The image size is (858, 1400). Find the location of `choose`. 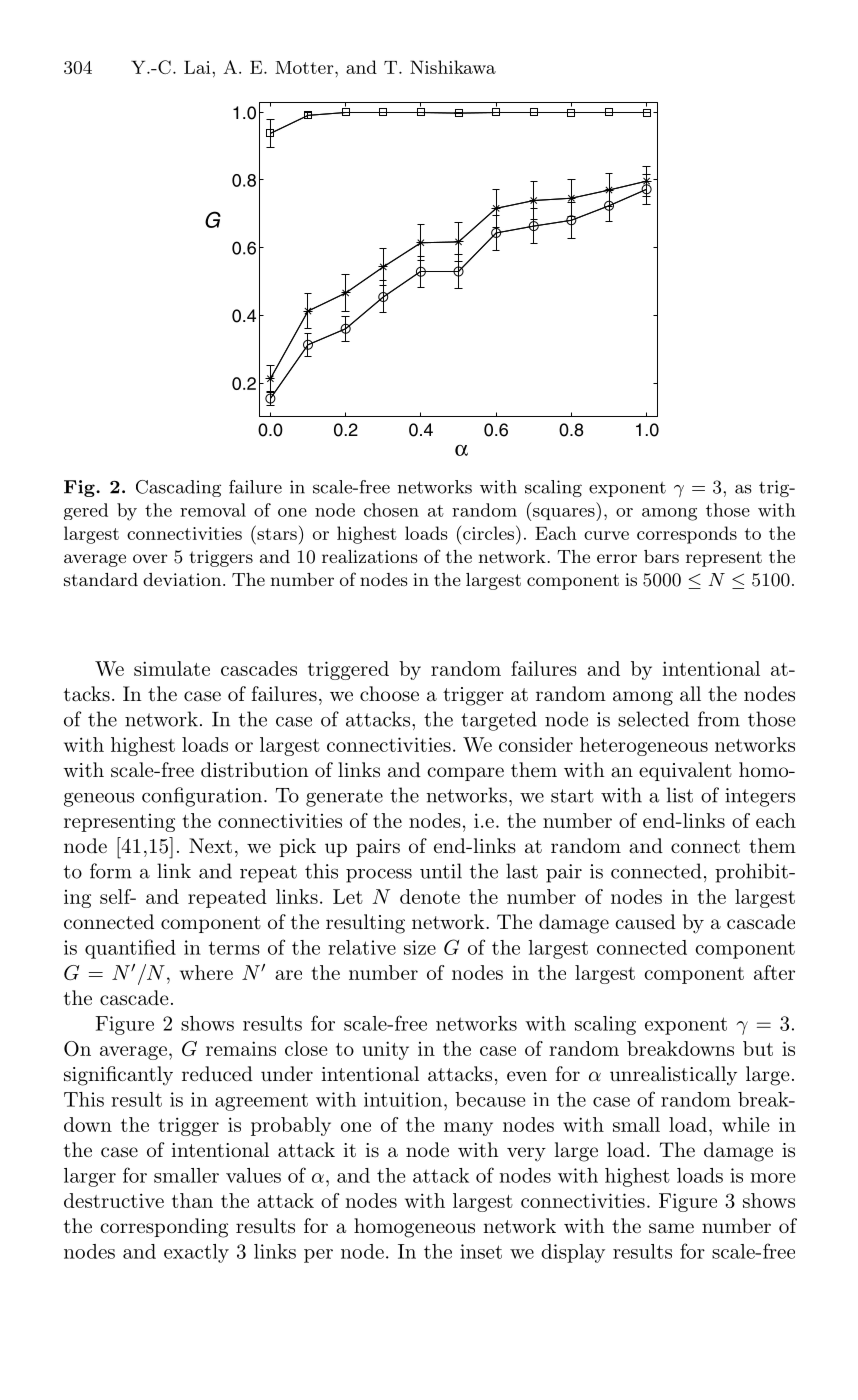

choose is located at coordinates (389, 693).
